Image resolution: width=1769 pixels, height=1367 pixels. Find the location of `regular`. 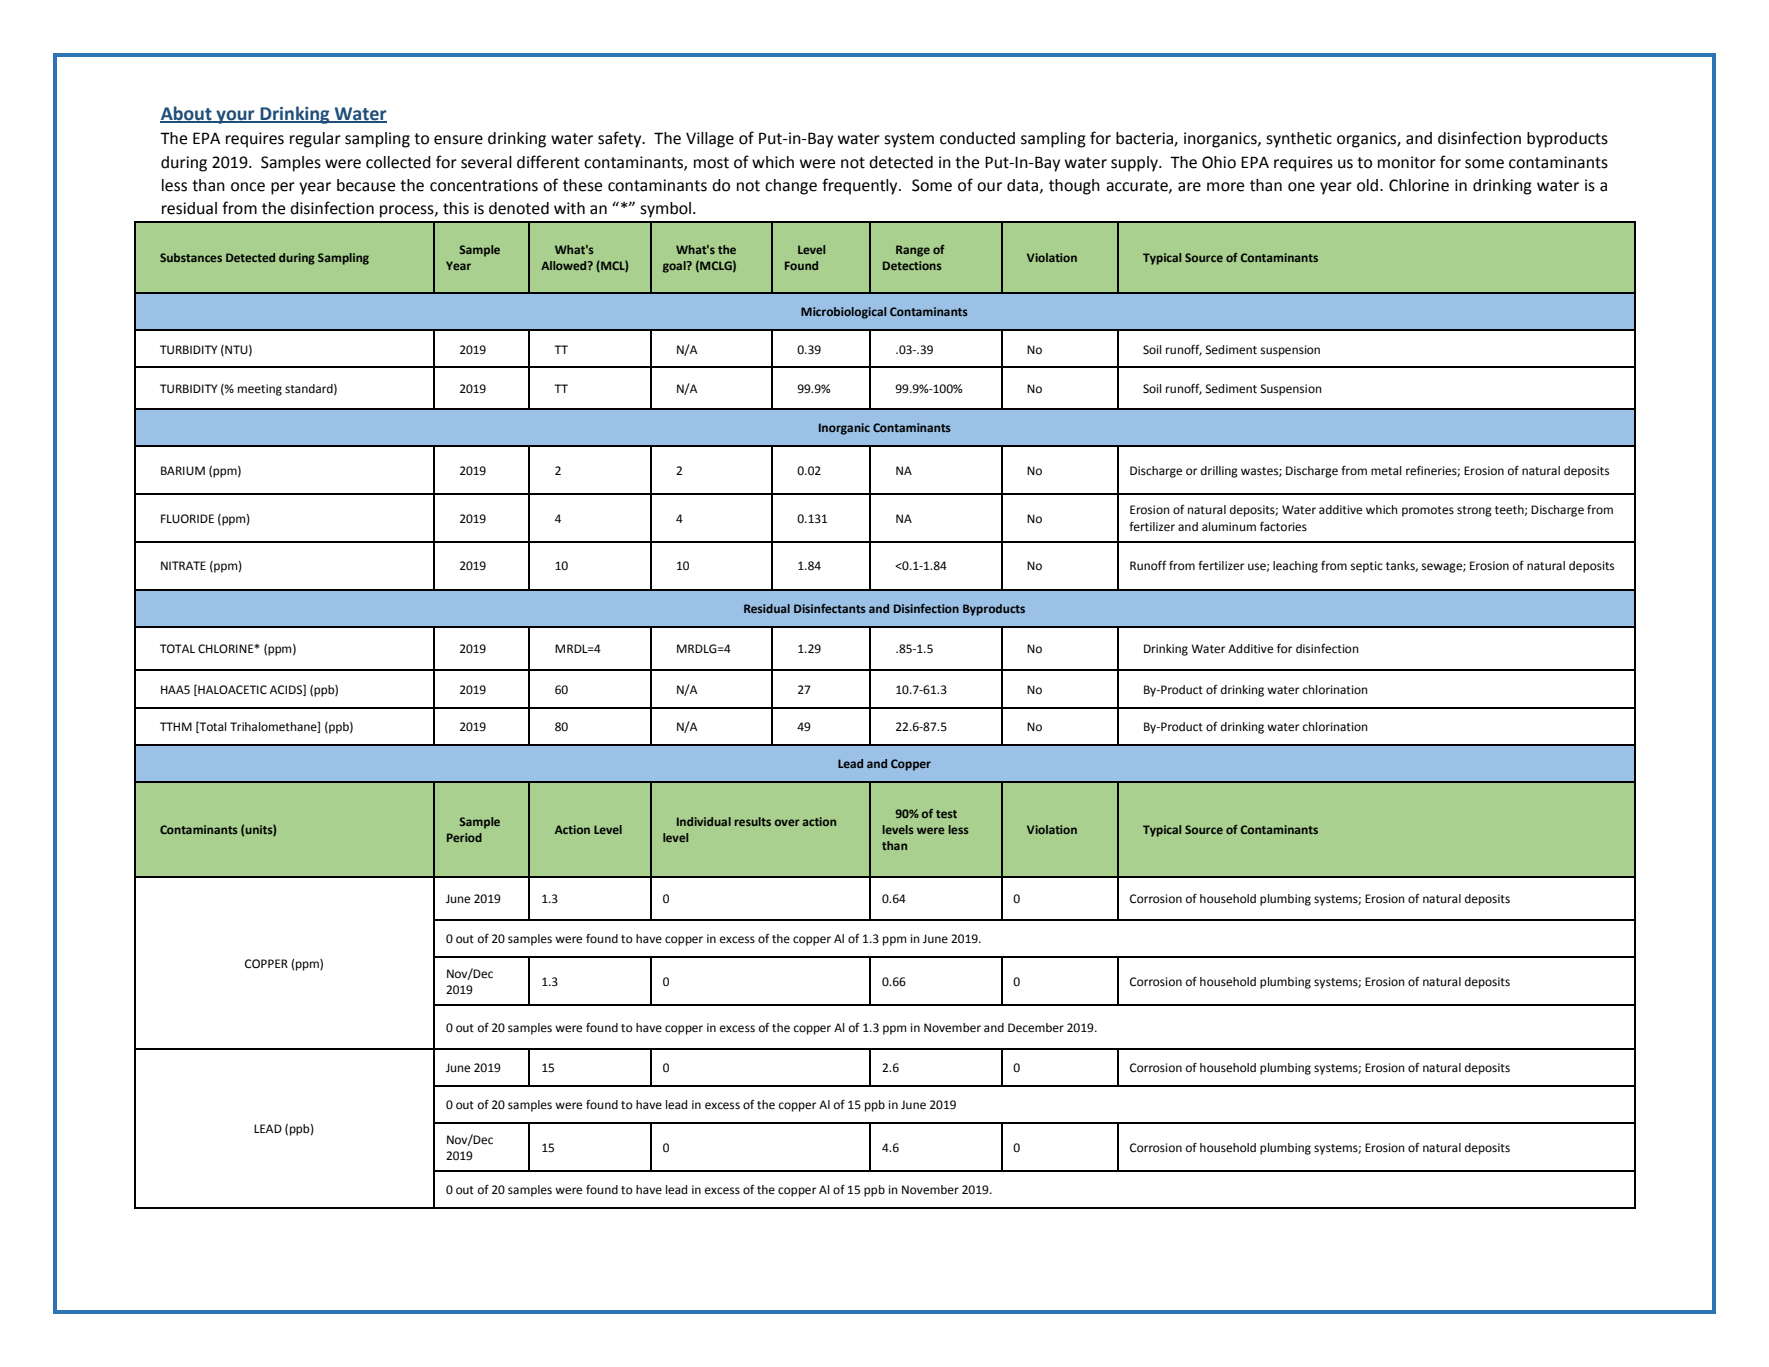

regular is located at coordinates (315, 140).
